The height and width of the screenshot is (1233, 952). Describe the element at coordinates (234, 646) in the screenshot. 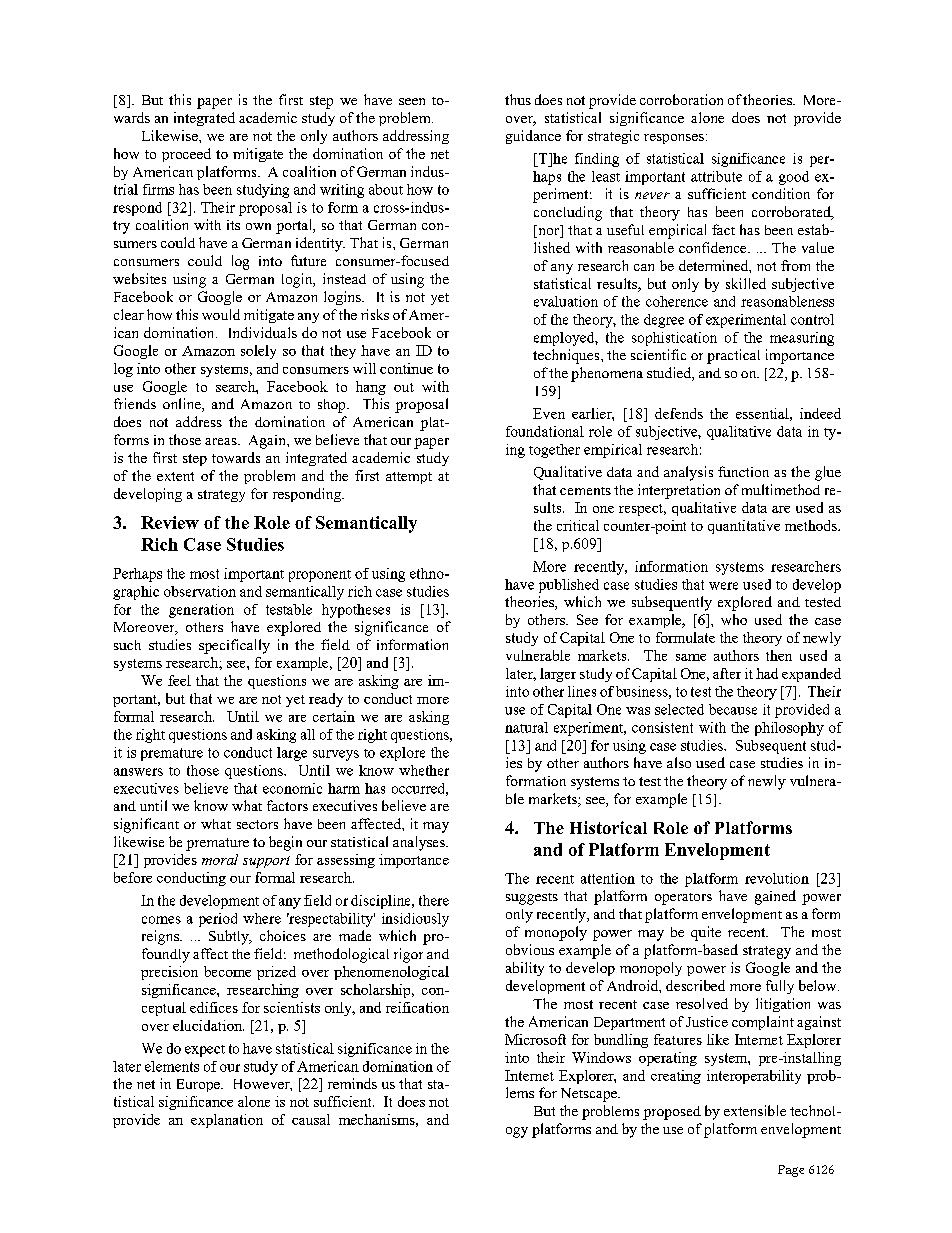

I see `specifically` at that location.
